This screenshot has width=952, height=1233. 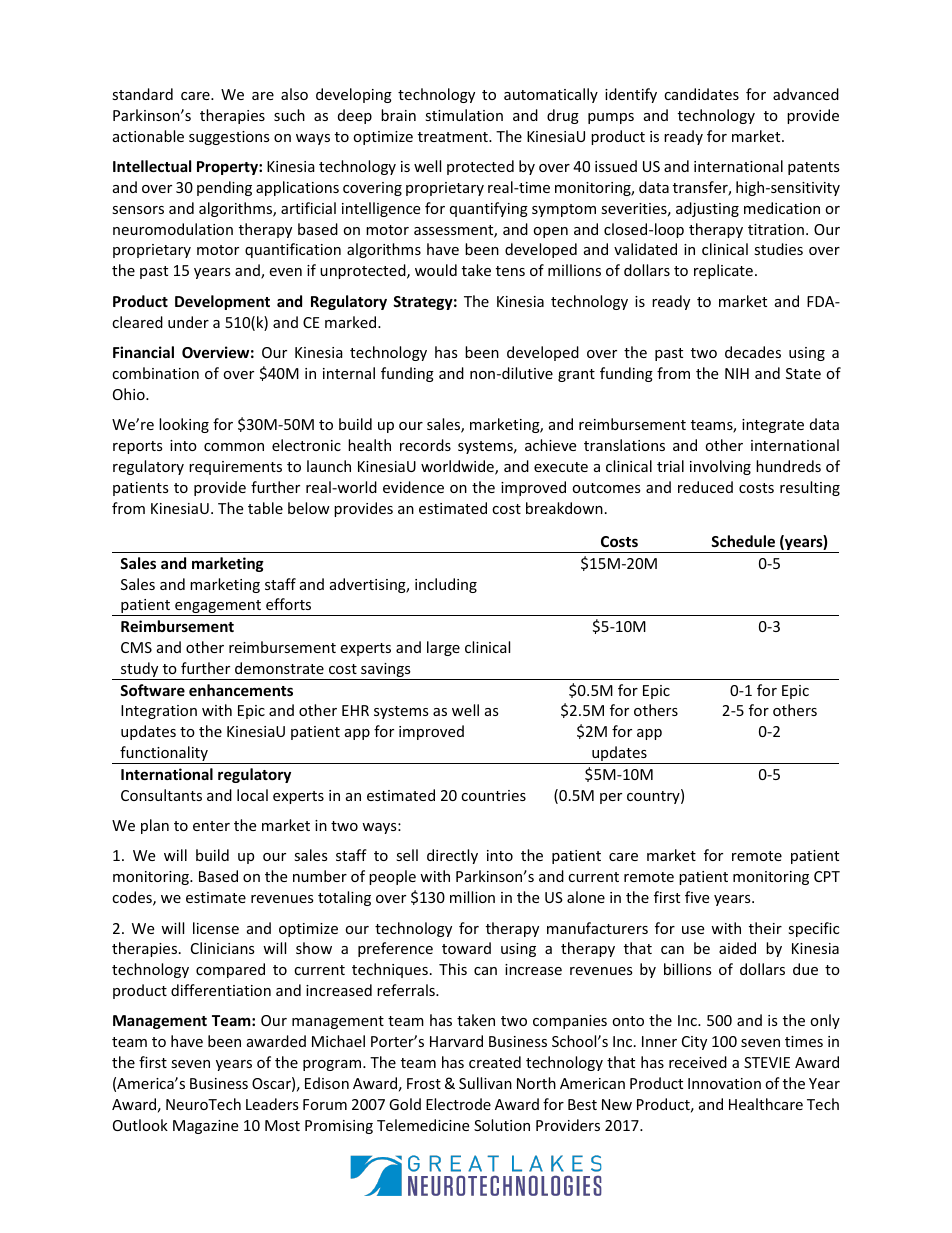 What do you see at coordinates (701, 94) in the screenshot?
I see `candidates` at bounding box center [701, 94].
